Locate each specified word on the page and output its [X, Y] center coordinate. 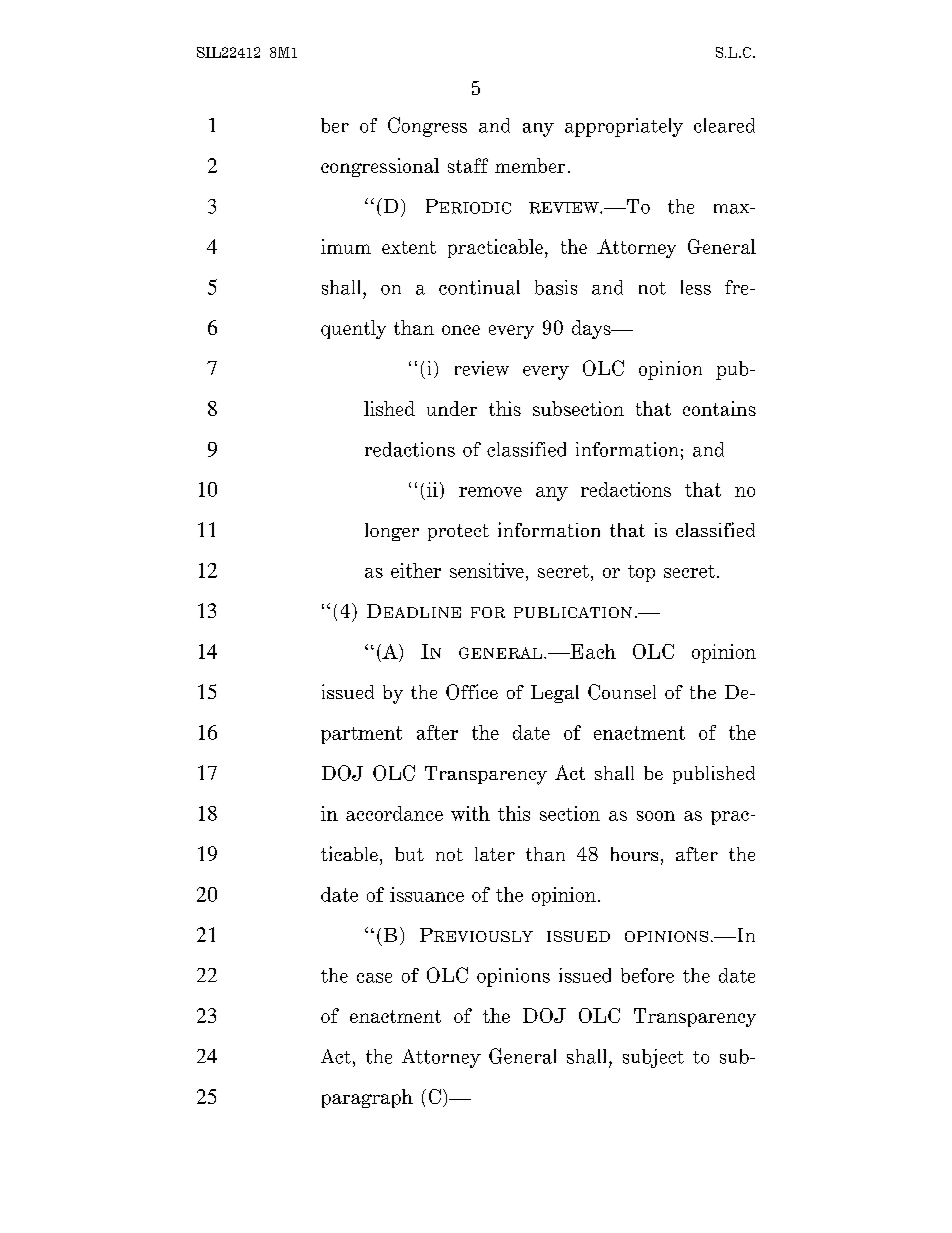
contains [719, 408]
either [416, 570]
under [452, 408]
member [530, 165]
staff [468, 165]
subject [653, 1058]
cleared [724, 125]
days [592, 329]
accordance [394, 813]
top [641, 573]
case [374, 978]
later [495, 854]
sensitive [487, 570]
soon [656, 816]
